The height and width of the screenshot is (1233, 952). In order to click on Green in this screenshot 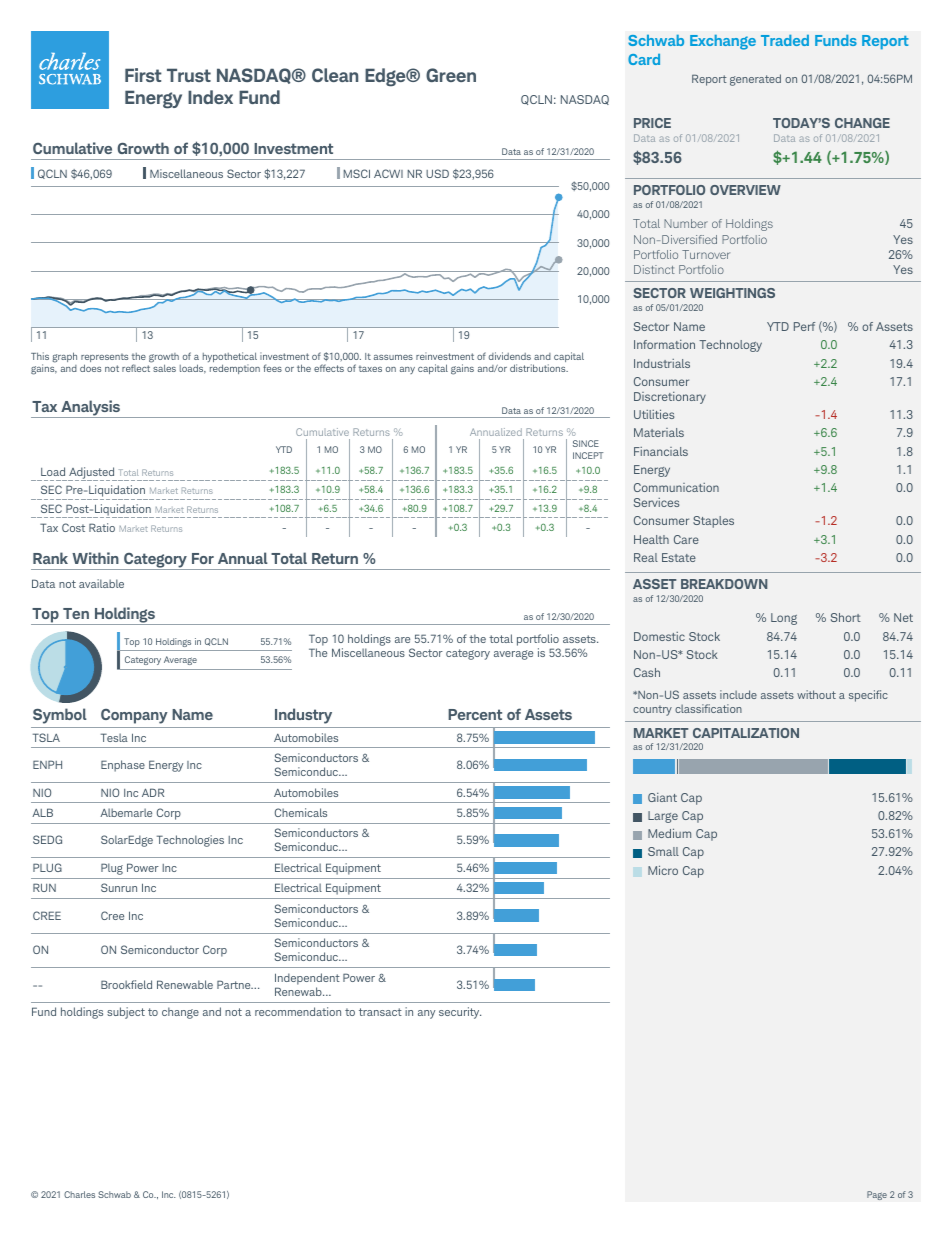, I will do `click(451, 75)`.
